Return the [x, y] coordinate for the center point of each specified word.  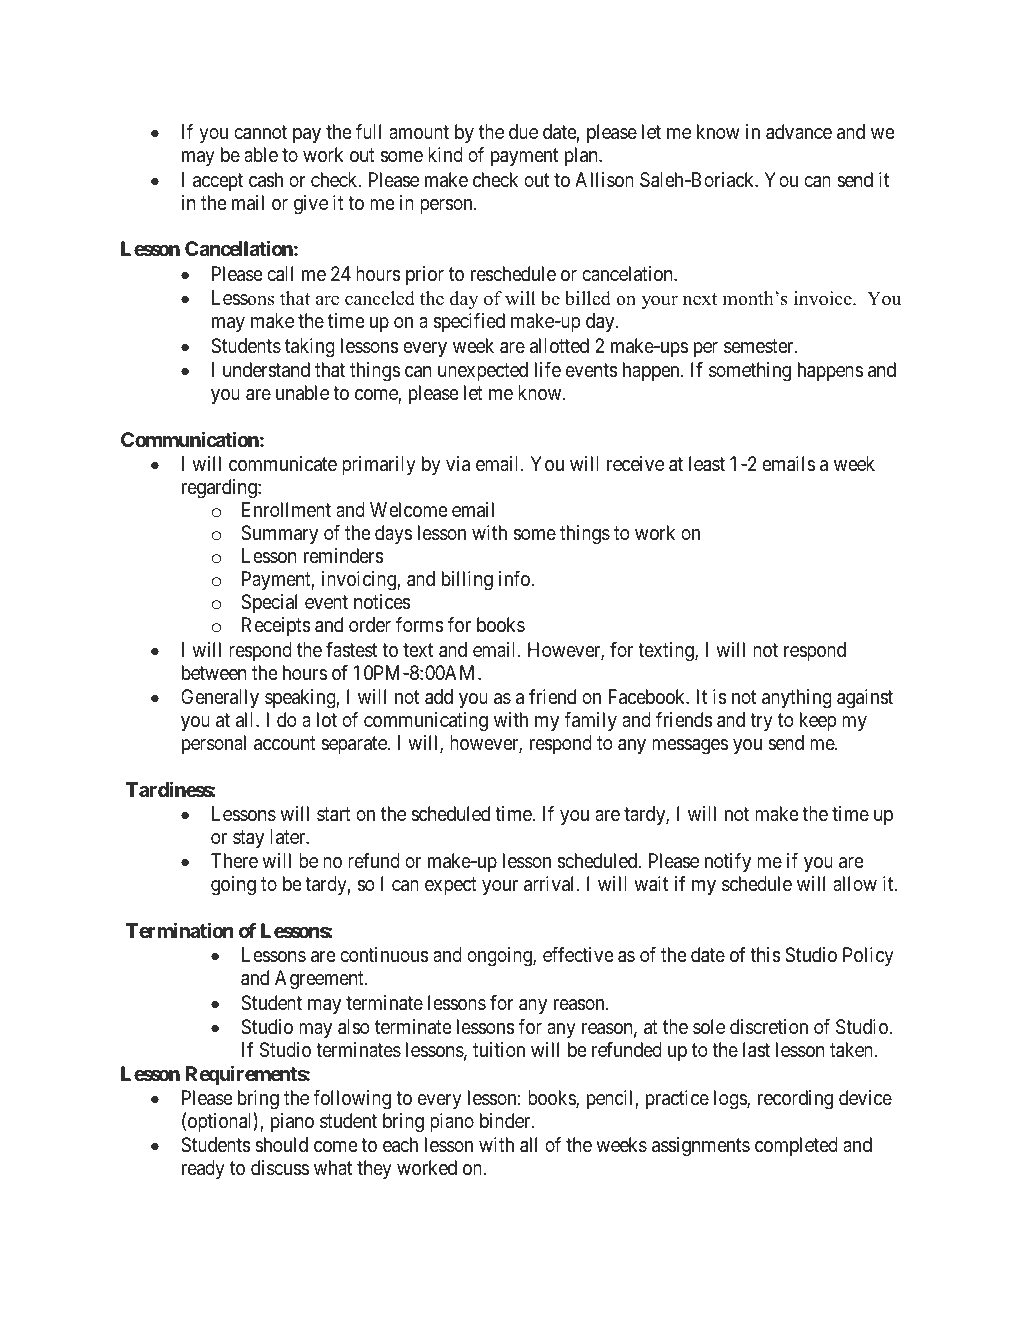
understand [266, 370]
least [707, 464]
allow [855, 883]
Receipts [276, 626]
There [234, 860]
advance [799, 132]
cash [266, 180]
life [548, 369]
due [523, 131]
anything [797, 699]
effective [578, 954]
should [281, 1144]
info [515, 578]
